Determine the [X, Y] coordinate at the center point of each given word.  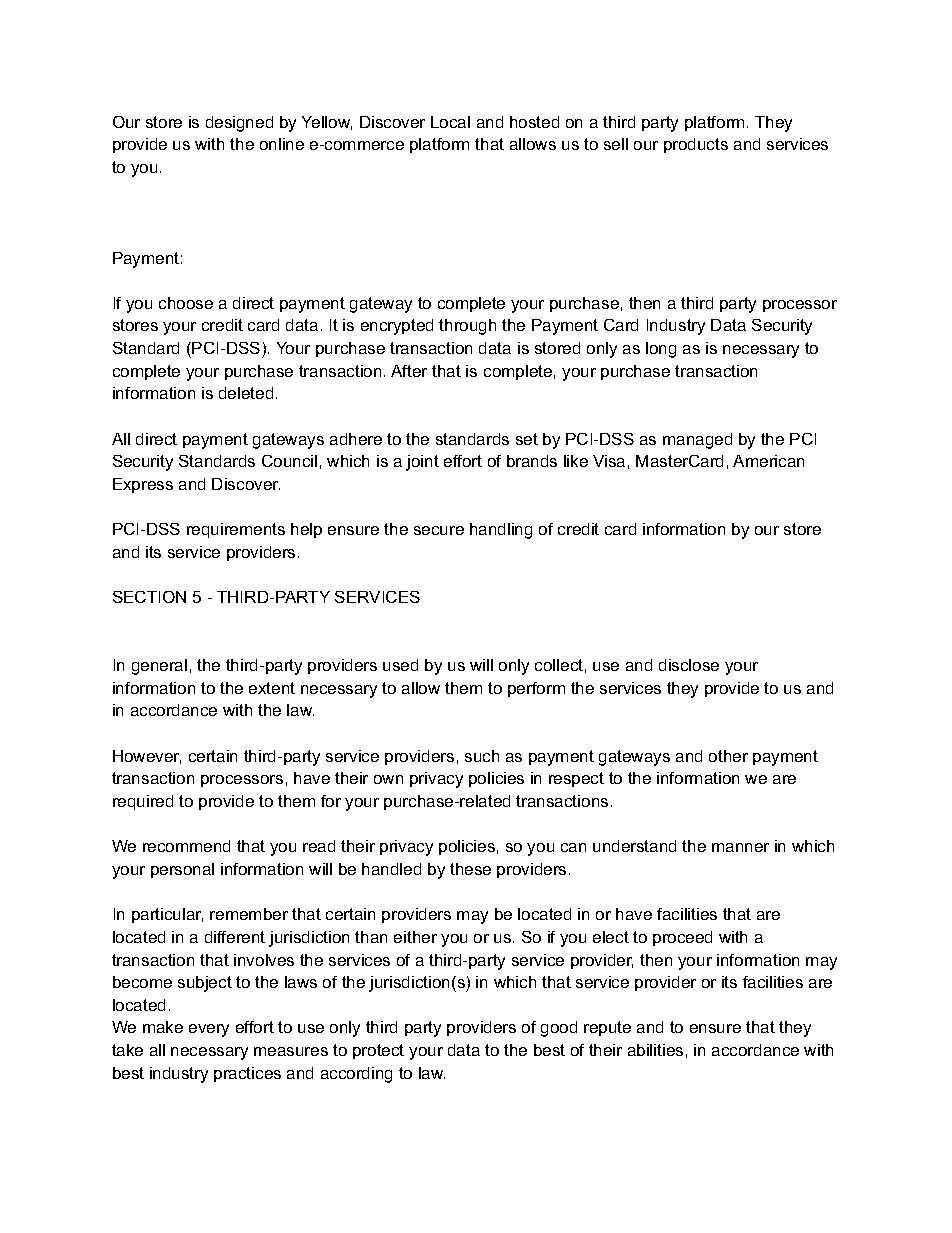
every [209, 1030]
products [696, 145]
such [482, 756]
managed [697, 441]
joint [422, 463]
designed [239, 124]
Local [450, 122]
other [728, 756]
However [147, 757]
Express [143, 485]
